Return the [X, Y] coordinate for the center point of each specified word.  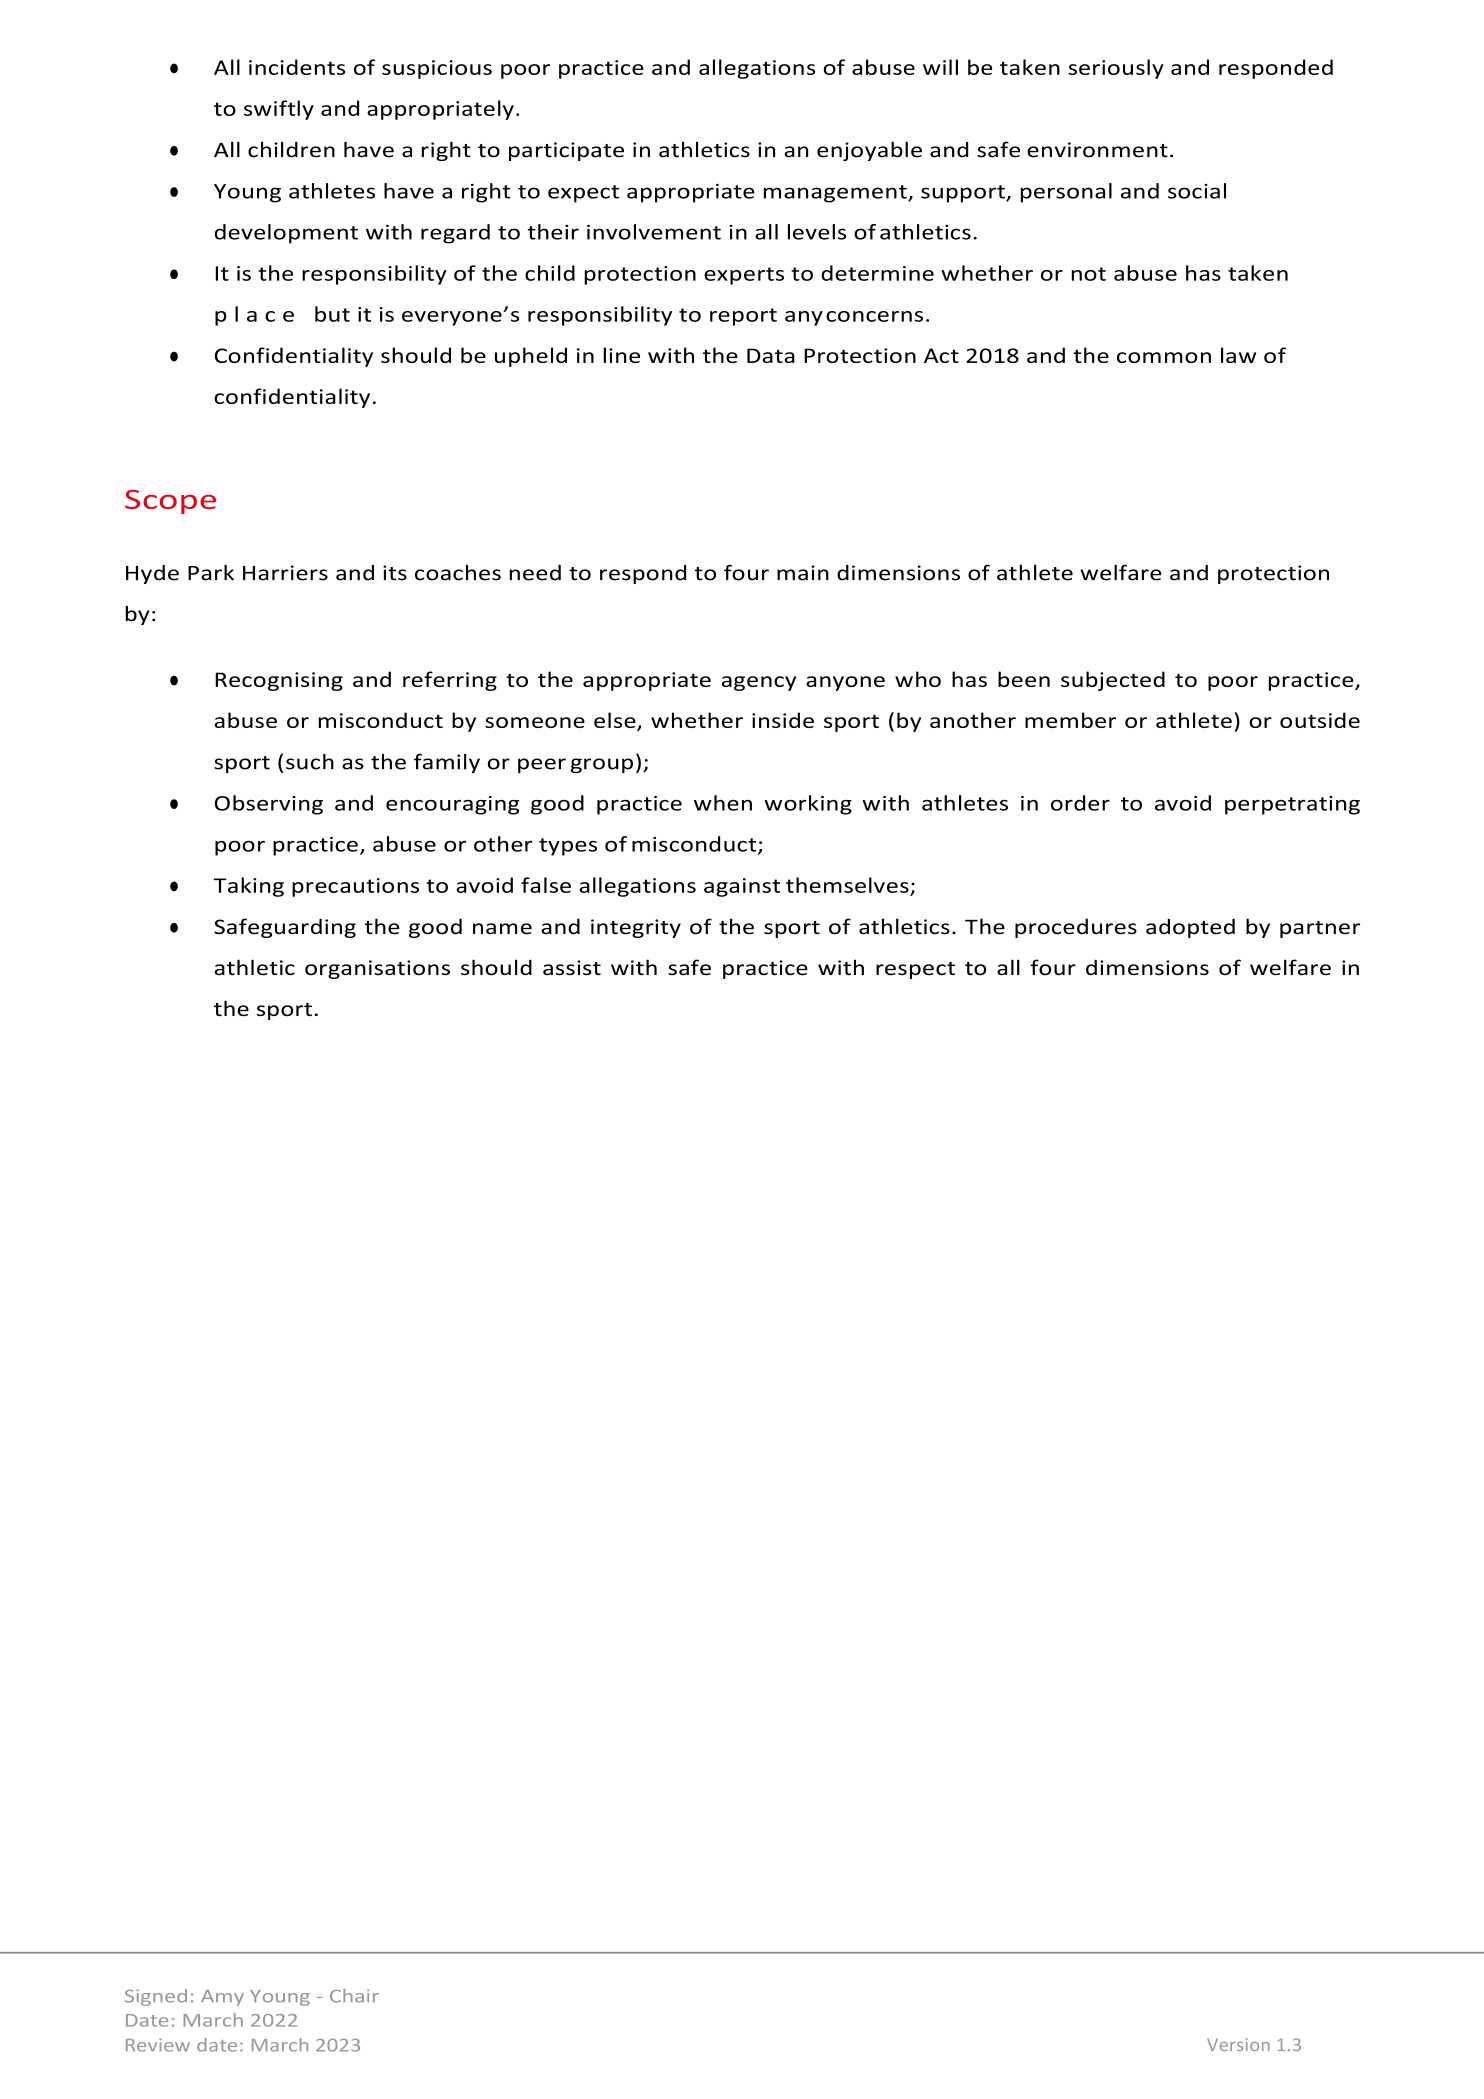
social [1197, 191]
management [836, 194]
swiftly [279, 110]
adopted [1190, 928]
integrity [636, 928]
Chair [354, 1996]
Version [1238, 2044]
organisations [377, 969]
